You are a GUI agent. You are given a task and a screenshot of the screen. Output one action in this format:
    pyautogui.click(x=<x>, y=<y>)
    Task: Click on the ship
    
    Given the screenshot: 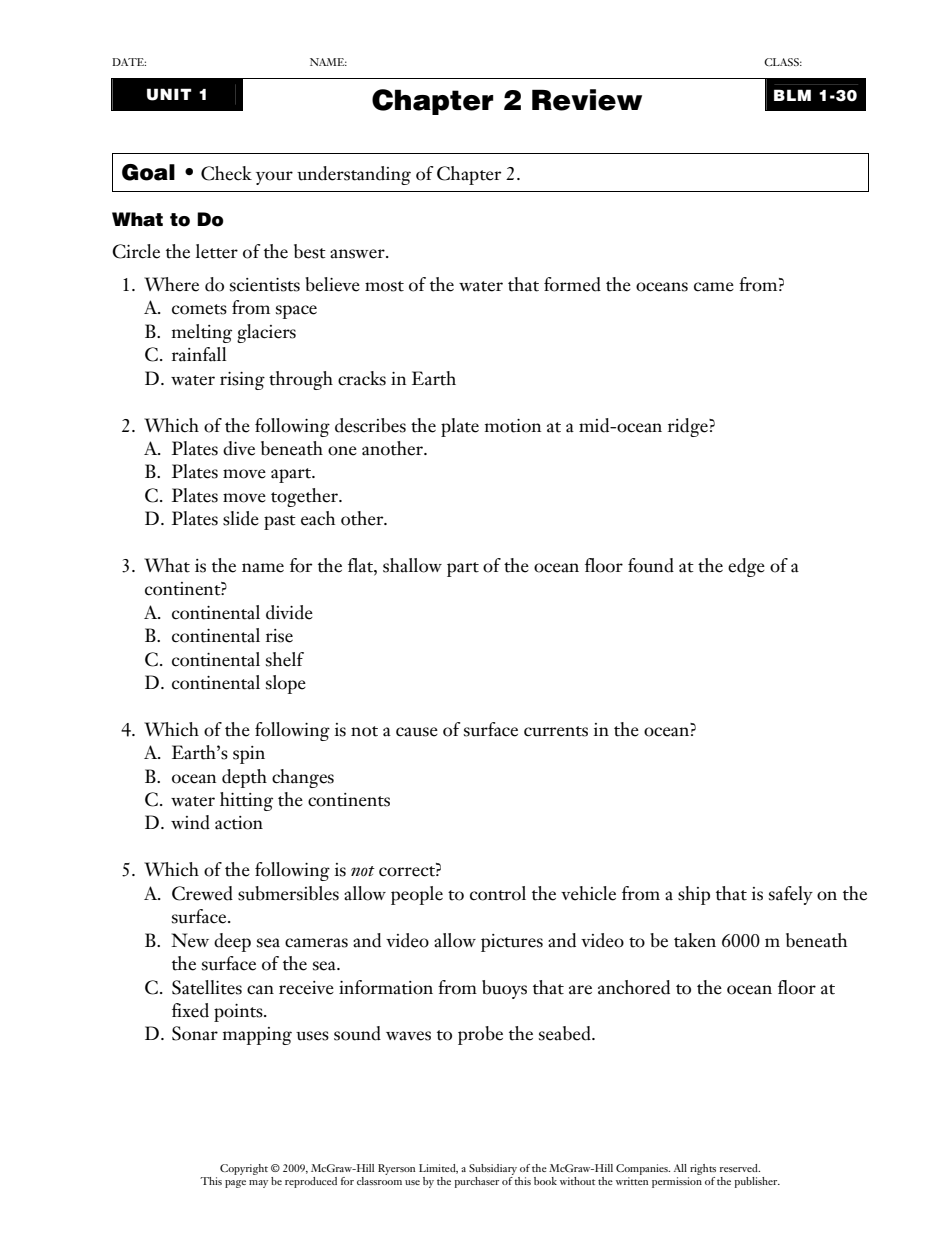 What is the action you would take?
    pyautogui.click(x=694, y=895)
